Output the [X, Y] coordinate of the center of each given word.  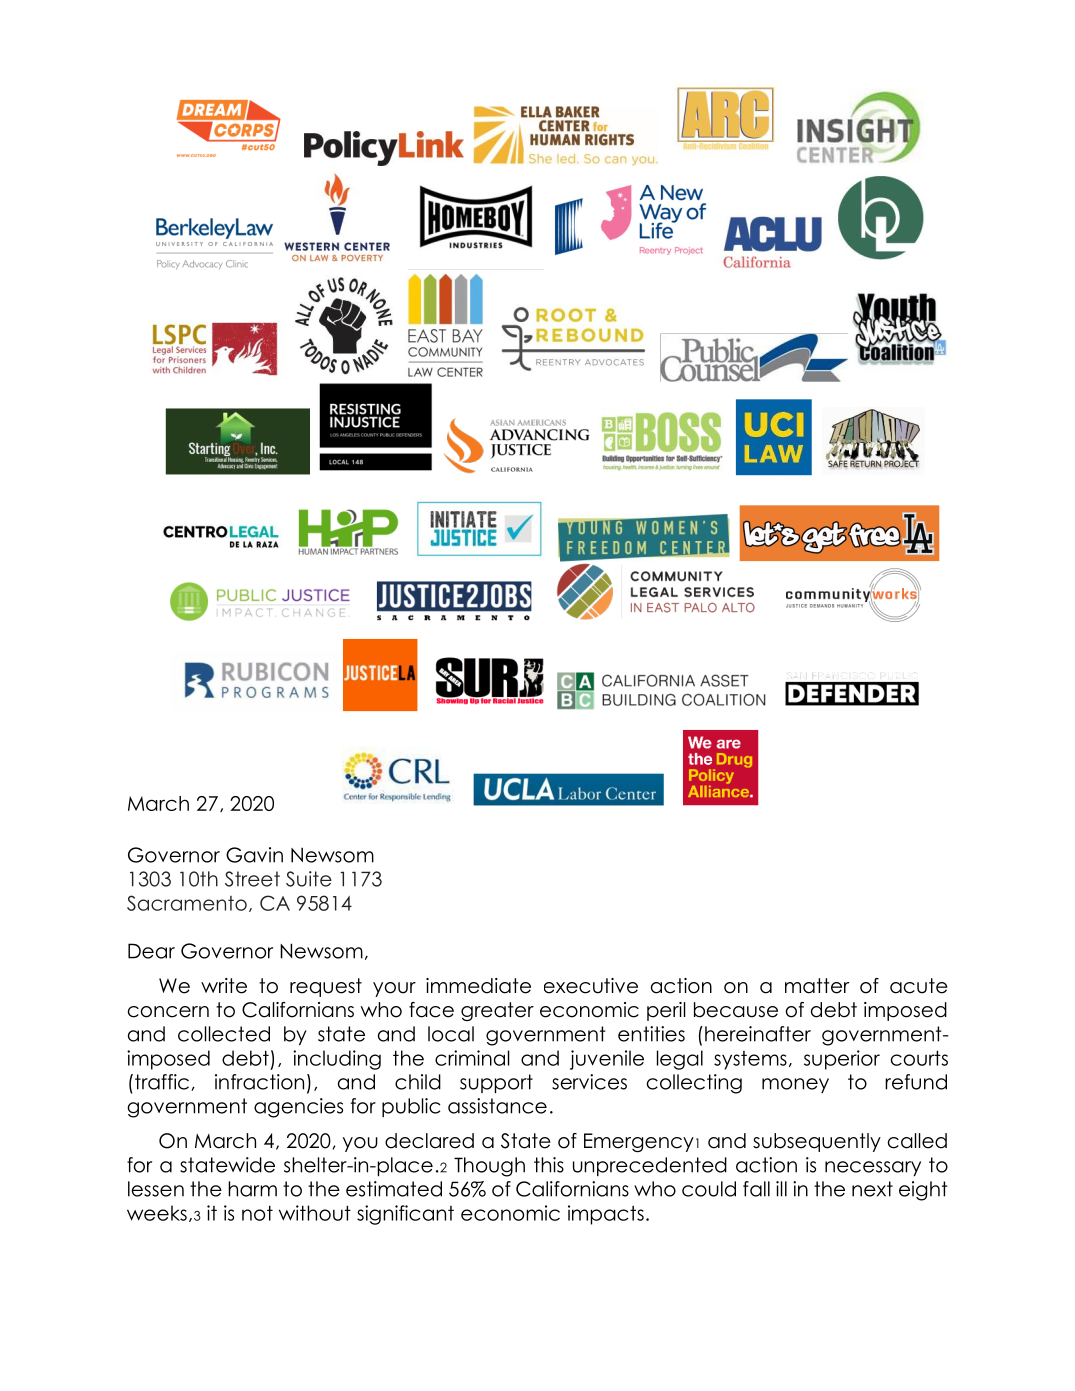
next [872, 1189]
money [795, 1085]
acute [919, 986]
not [257, 1213]
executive [591, 986]
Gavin [254, 855]
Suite [309, 879]
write [224, 986]
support [496, 1083]
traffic [163, 1082]
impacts [606, 1215]
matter [817, 986]
